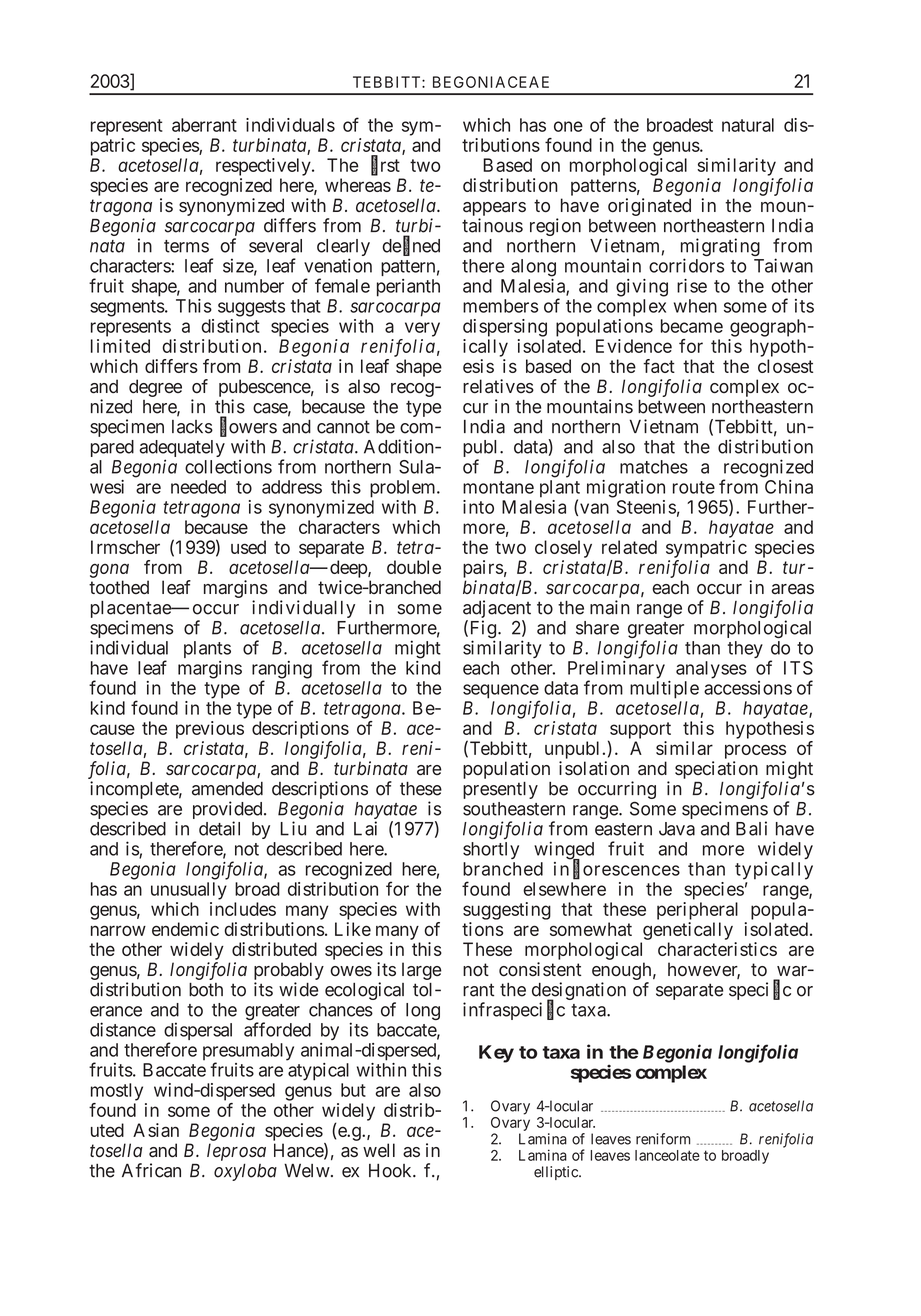 The width and height of the screenshot is (921, 1316). I want to click on ranging, so click(282, 671).
